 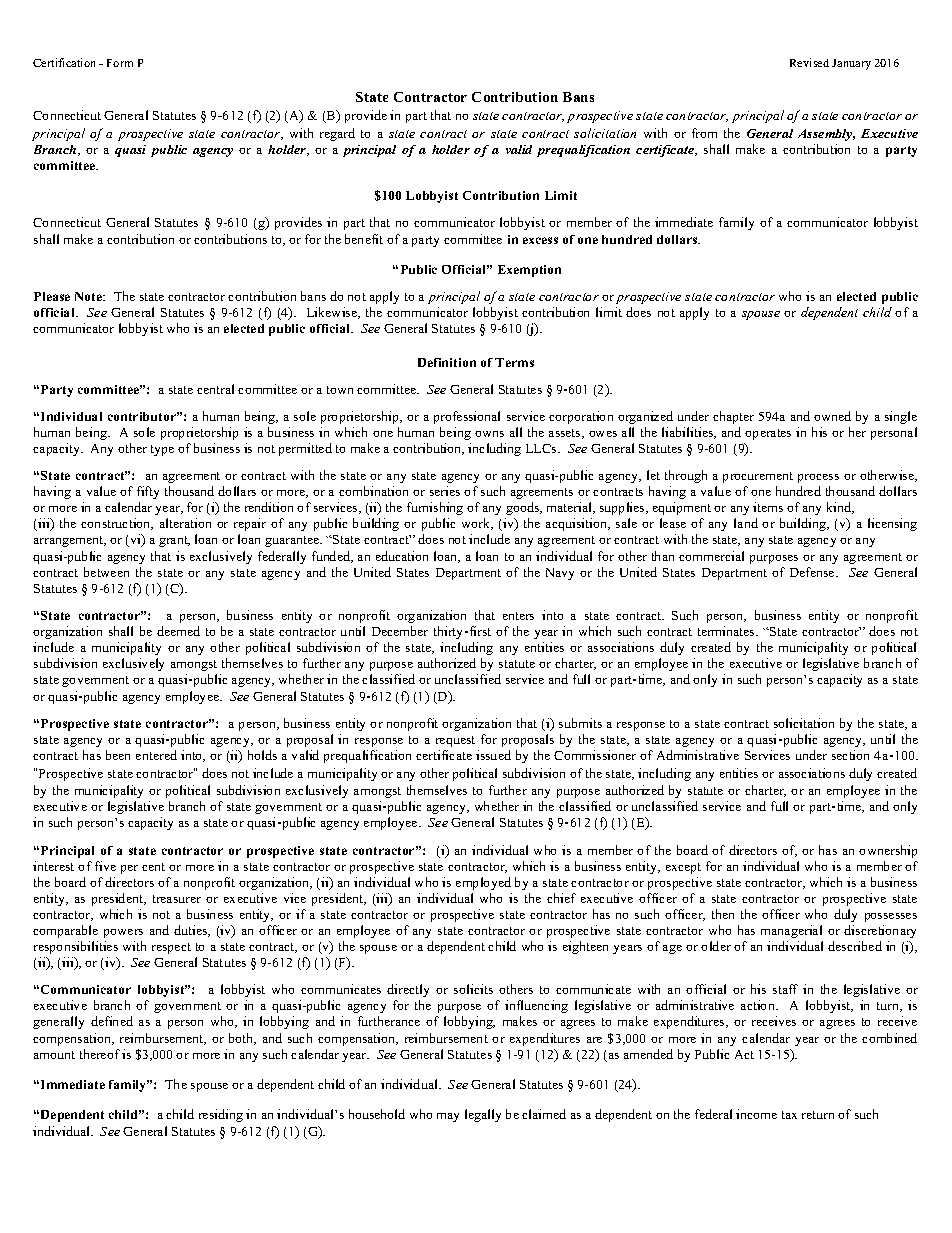 What do you see at coordinates (100, 1054) in the page?
I see `thereof` at bounding box center [100, 1054].
